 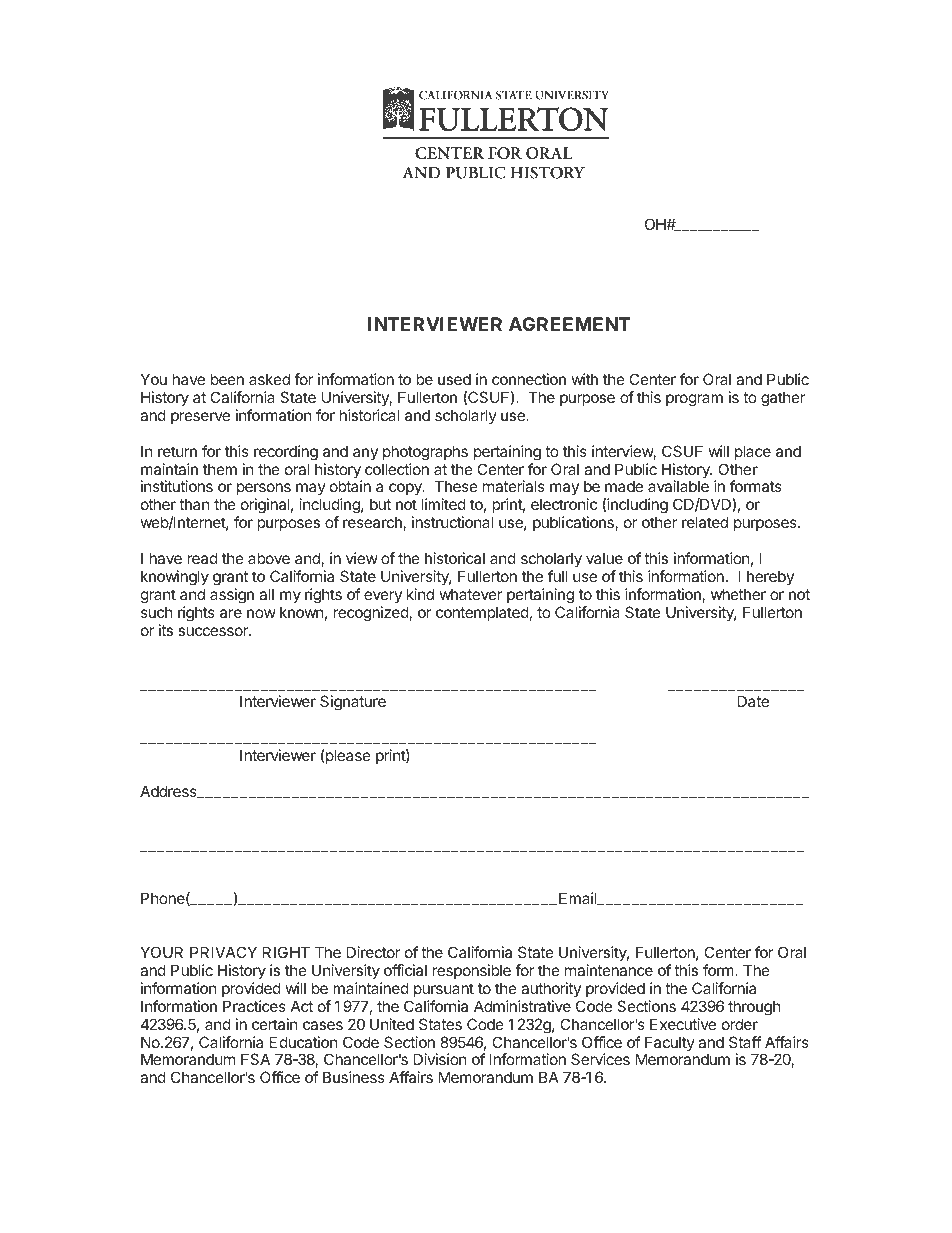 I want to click on Signature, so click(x=353, y=703).
